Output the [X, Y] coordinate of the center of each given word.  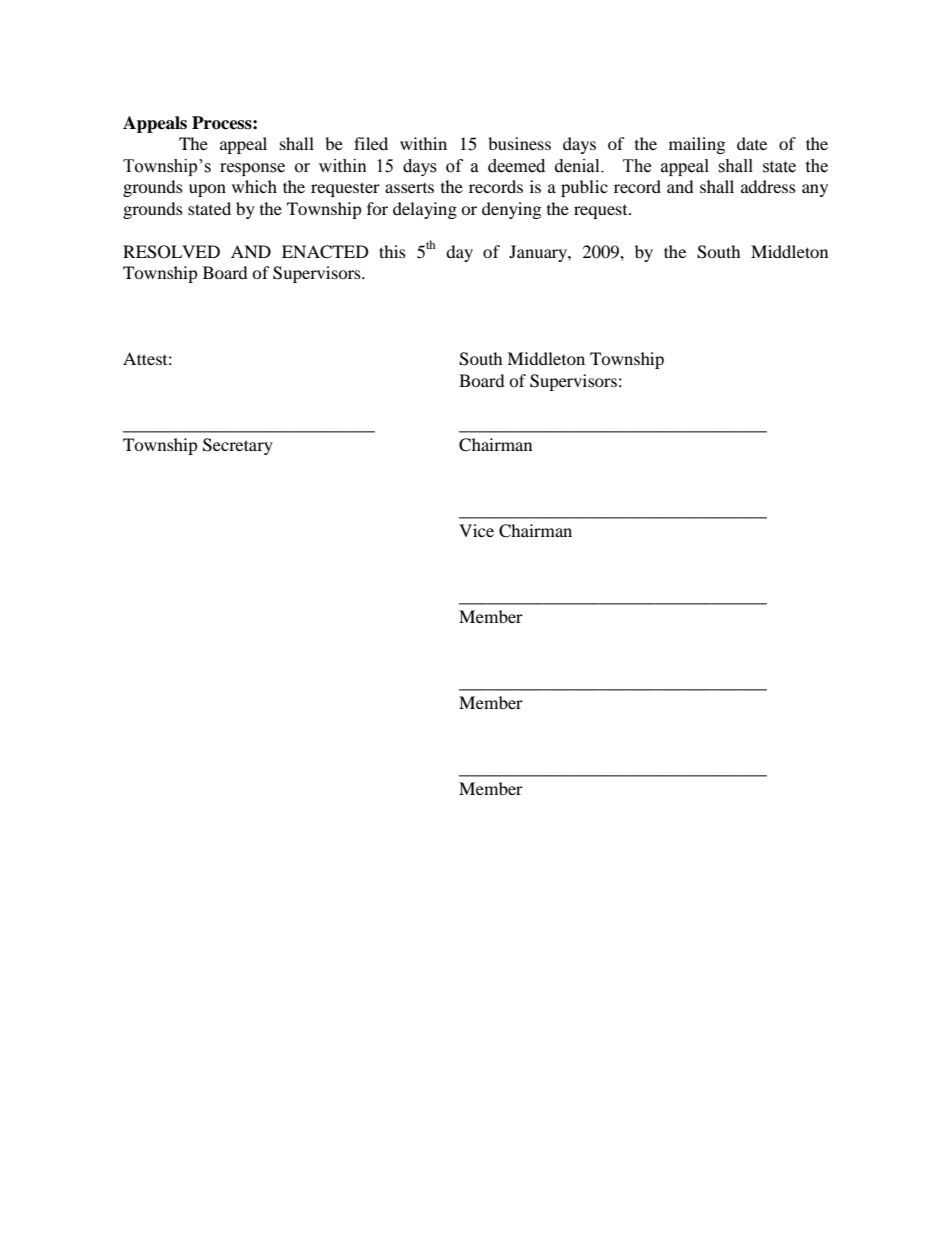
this [392, 251]
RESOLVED [171, 252]
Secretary [238, 446]
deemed [516, 166]
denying [511, 210]
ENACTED [325, 252]
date [752, 143]
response [252, 169]
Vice [476, 530]
